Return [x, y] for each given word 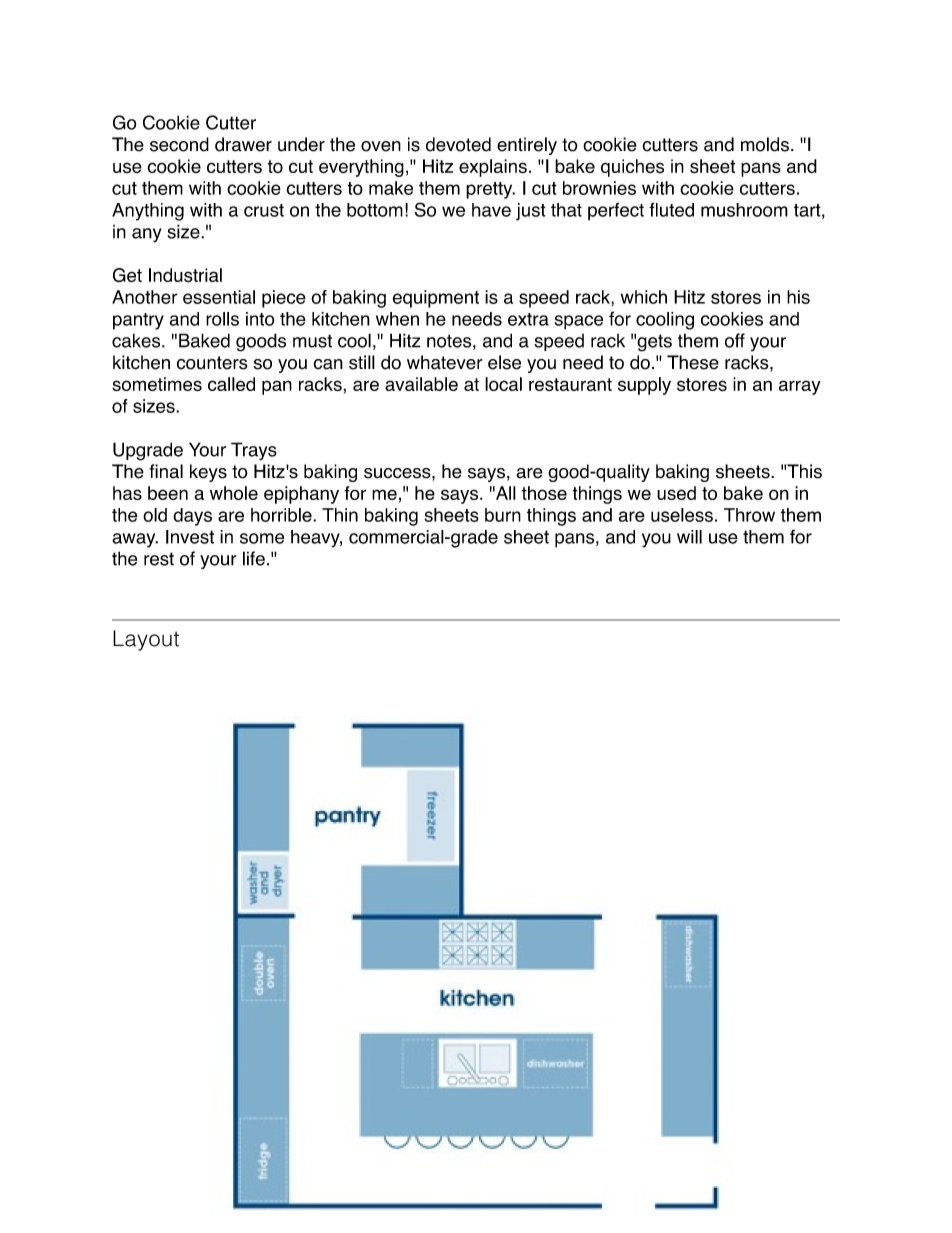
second [179, 144]
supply [644, 386]
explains [493, 168]
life [254, 558]
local [503, 384]
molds [765, 144]
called [231, 384]
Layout [146, 640]
